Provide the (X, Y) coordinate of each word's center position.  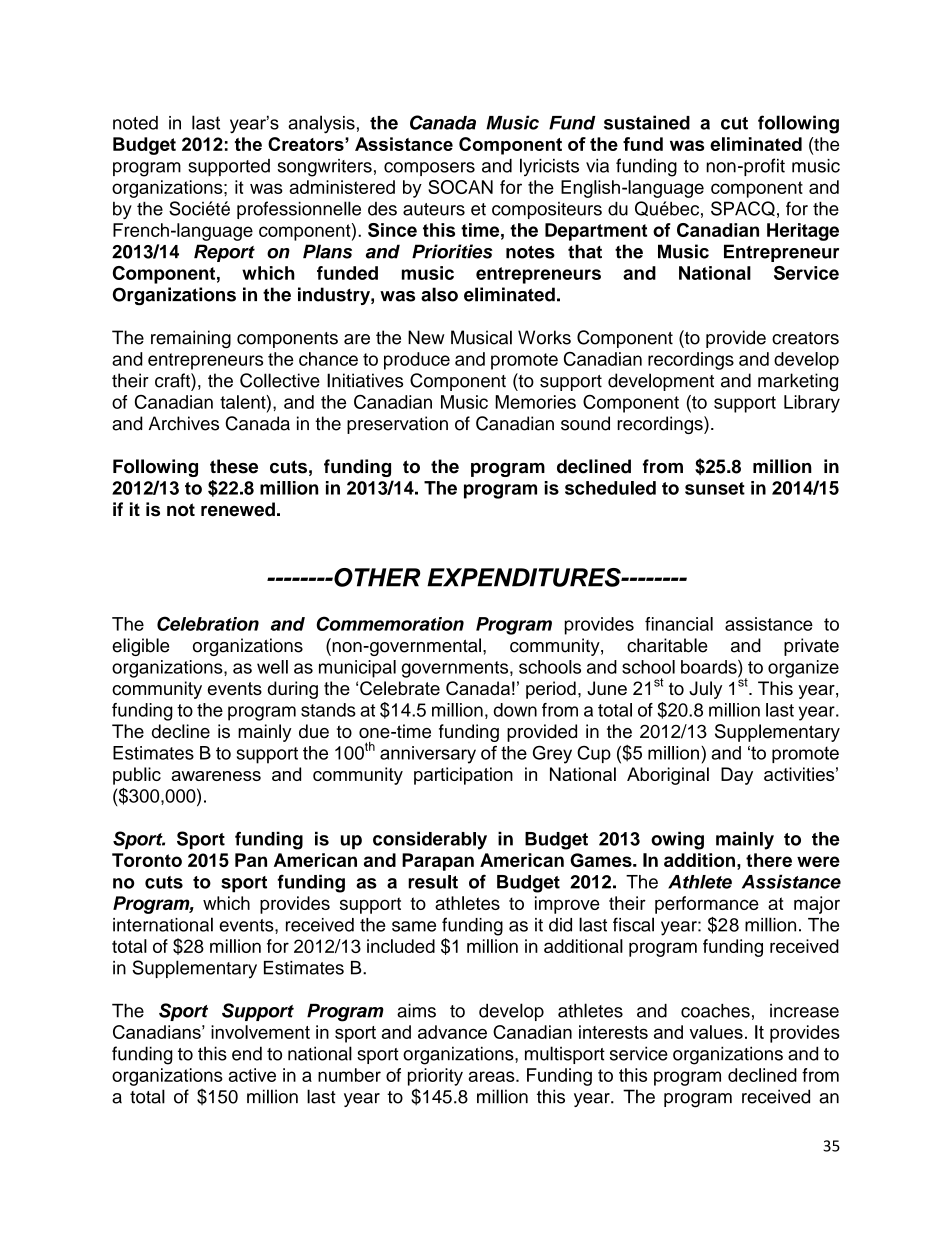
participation (463, 776)
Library (812, 404)
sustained (647, 122)
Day (737, 776)
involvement (260, 1032)
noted (135, 123)
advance (452, 1032)
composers (429, 169)
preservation (397, 425)
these (234, 466)
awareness (216, 776)
